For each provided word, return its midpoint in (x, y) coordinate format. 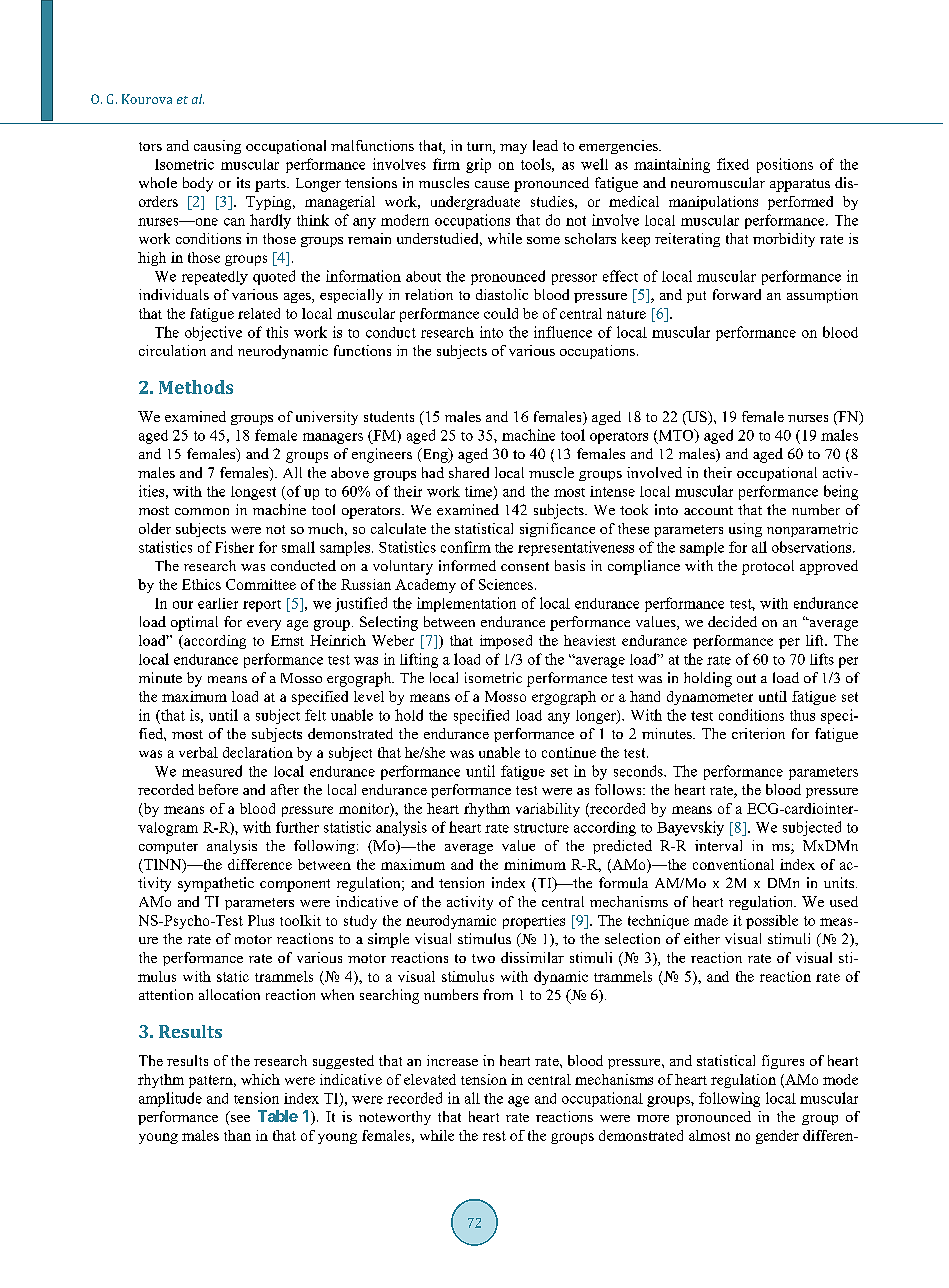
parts (271, 185)
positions (785, 165)
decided (732, 621)
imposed (506, 642)
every (264, 625)
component (295, 885)
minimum (535, 864)
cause (492, 184)
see (240, 1118)
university (327, 418)
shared (469, 472)
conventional (733, 864)
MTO (676, 436)
